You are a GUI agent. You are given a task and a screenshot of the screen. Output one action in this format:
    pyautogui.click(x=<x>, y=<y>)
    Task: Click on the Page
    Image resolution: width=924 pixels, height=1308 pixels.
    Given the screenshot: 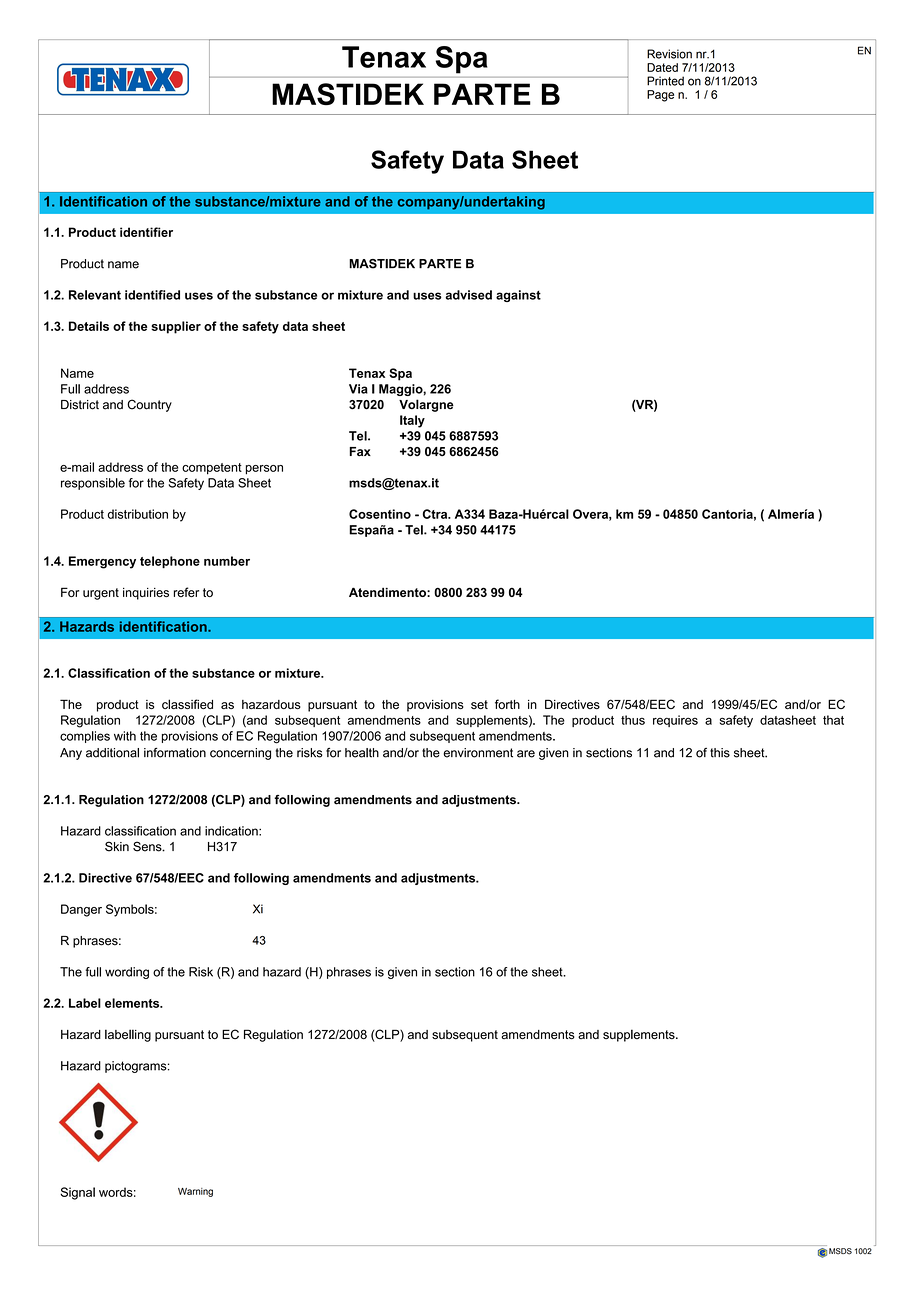 What is the action you would take?
    pyautogui.click(x=660, y=96)
